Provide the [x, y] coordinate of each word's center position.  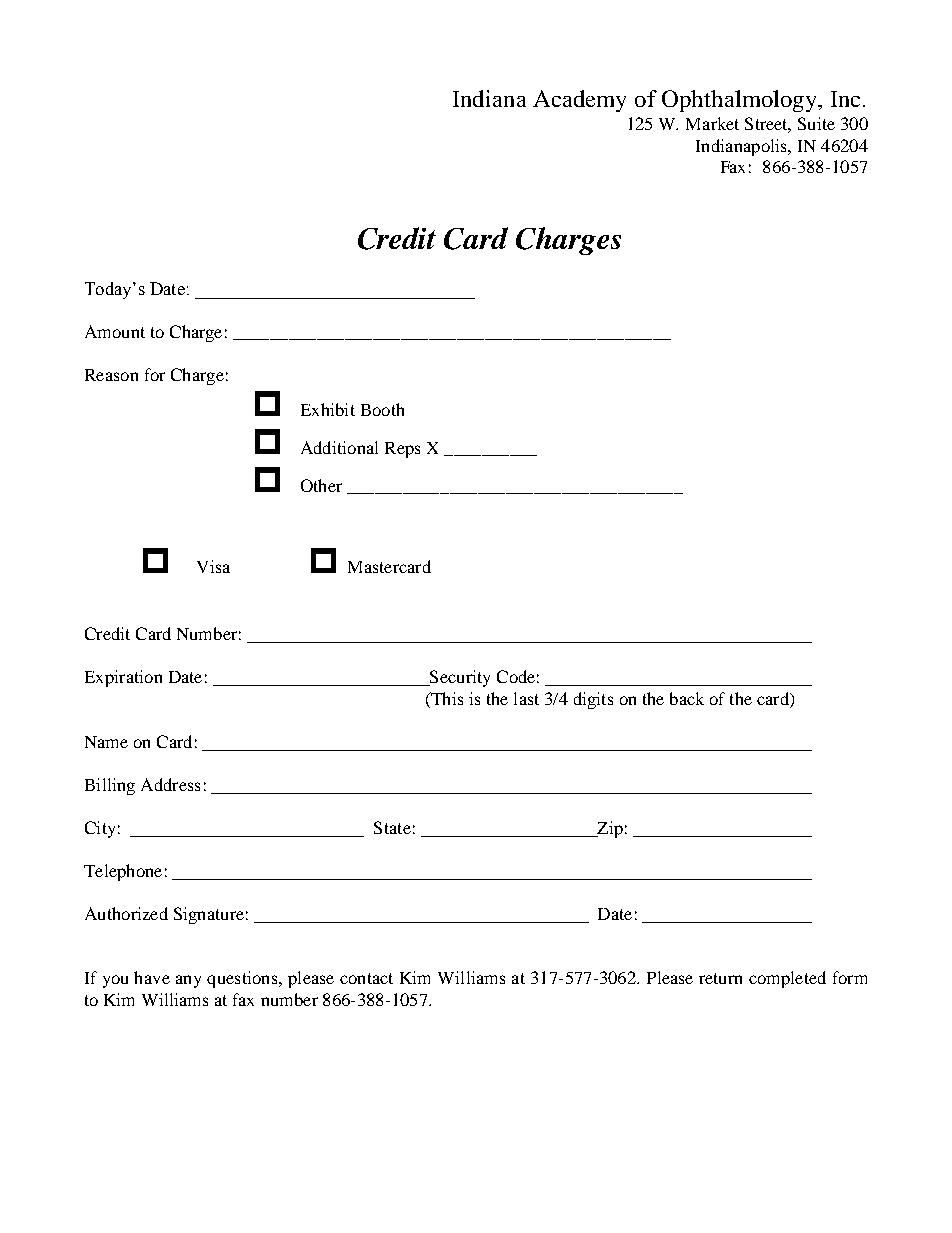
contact [366, 978]
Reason [111, 375]
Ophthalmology [740, 101]
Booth [382, 409]
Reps [402, 450]
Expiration [123, 678]
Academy [579, 101]
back [687, 698]
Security [459, 678]
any [188, 981]
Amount [115, 331]
